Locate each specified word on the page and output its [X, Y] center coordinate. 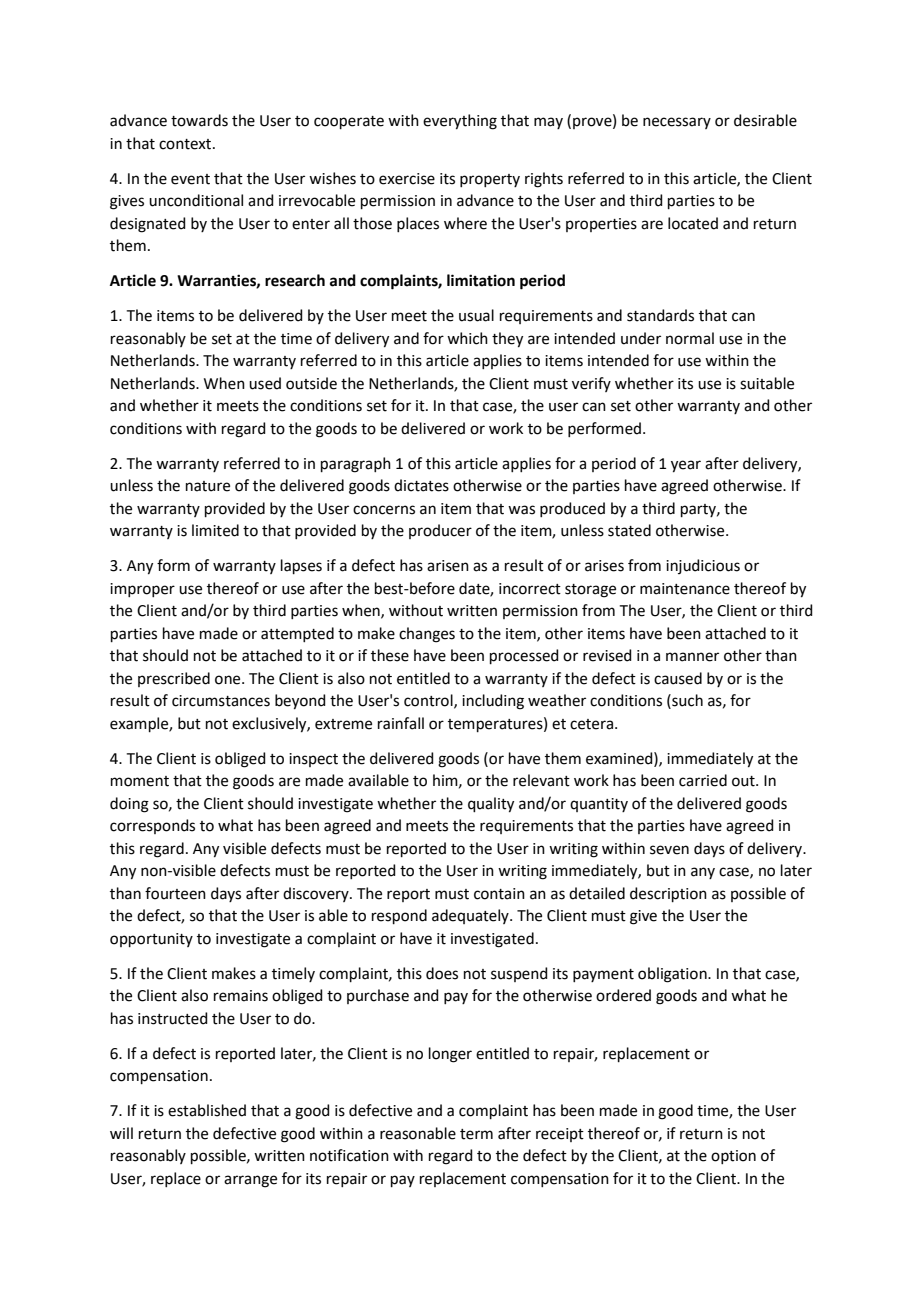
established [207, 1110]
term [476, 1134]
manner [692, 657]
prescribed [174, 679]
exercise [407, 179]
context [186, 144]
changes [427, 635]
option [733, 1157]
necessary [677, 123]
